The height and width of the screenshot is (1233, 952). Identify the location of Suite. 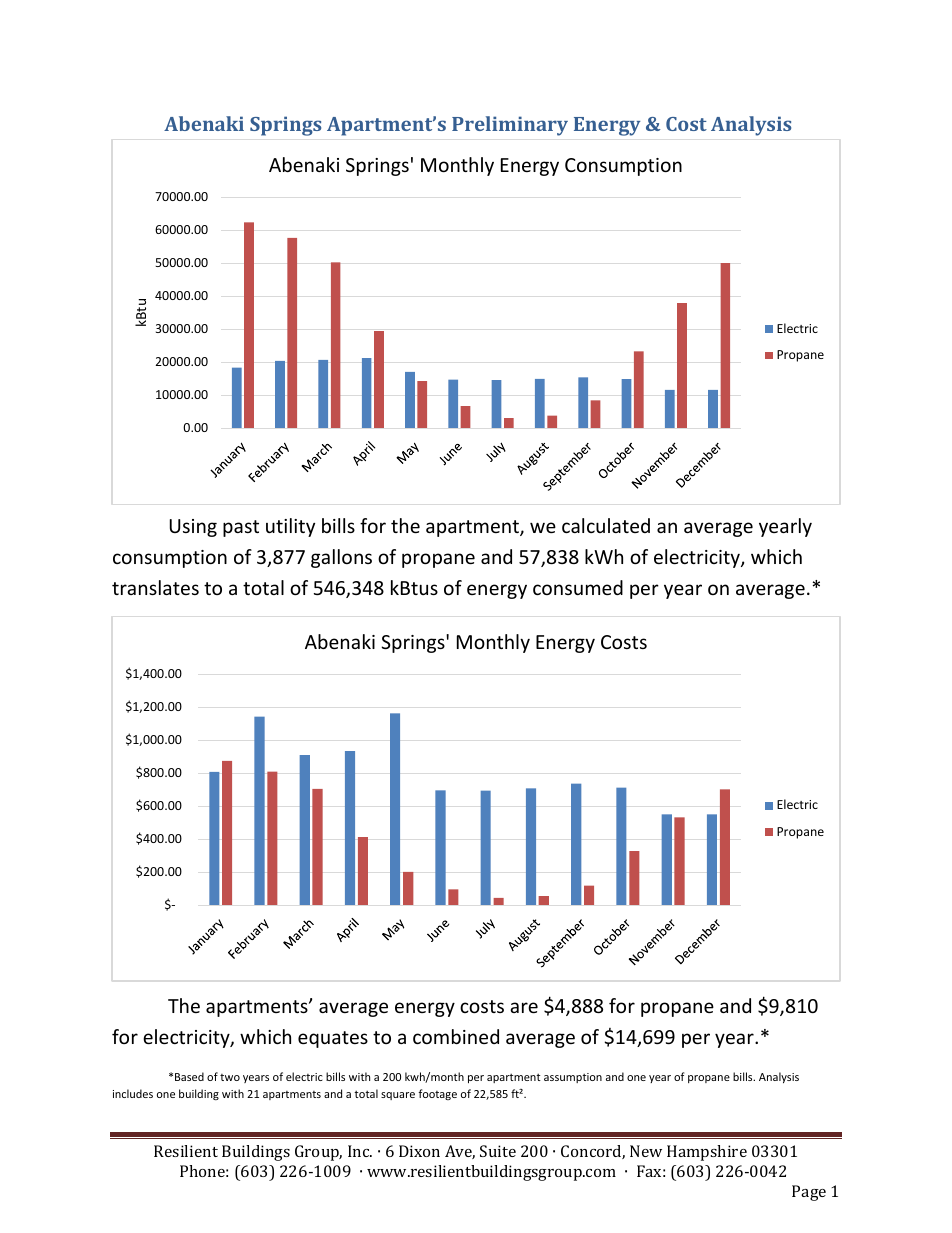
(498, 1151).
